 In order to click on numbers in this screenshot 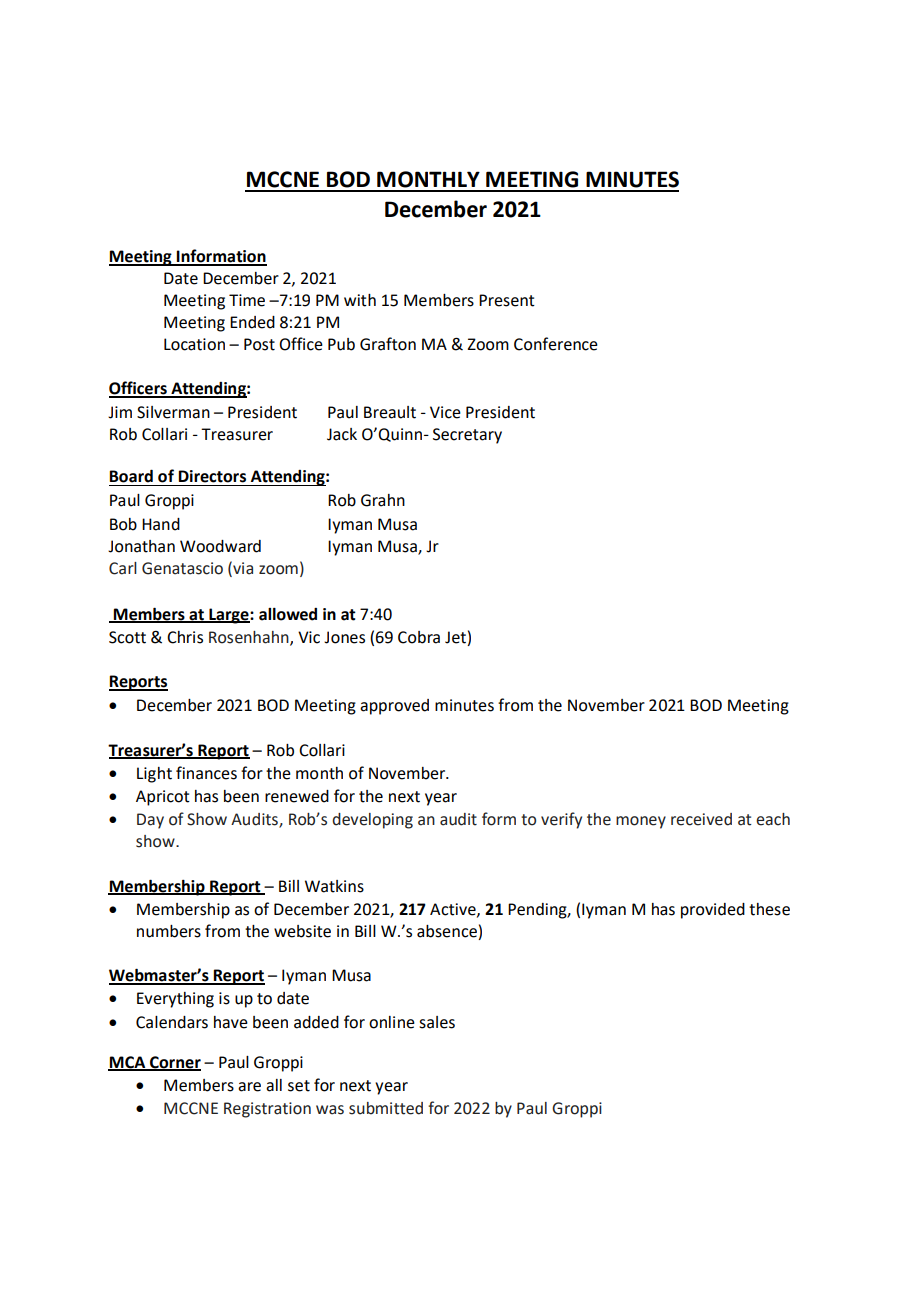, I will do `click(169, 931)`.
